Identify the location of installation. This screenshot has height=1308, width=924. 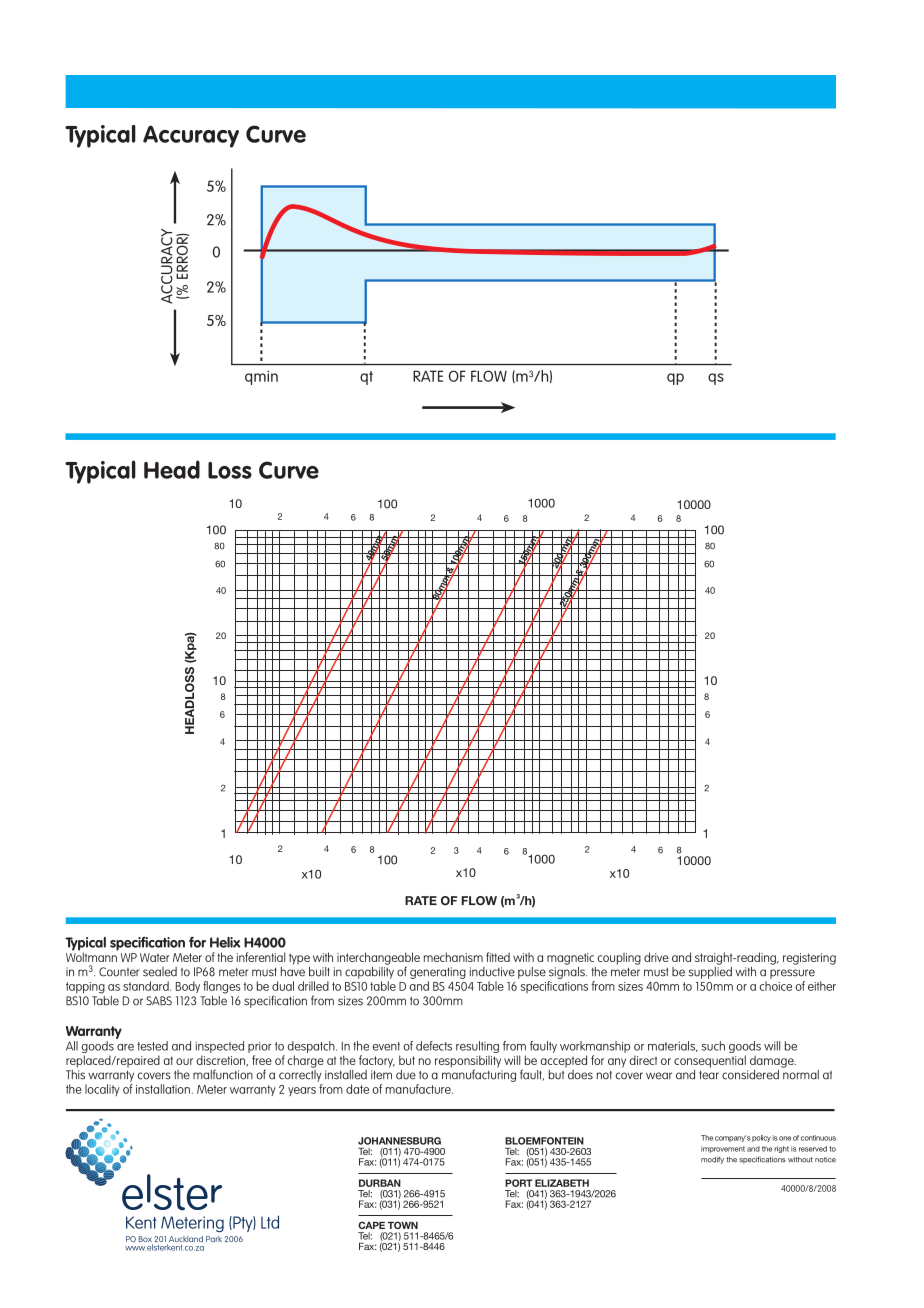
(163, 1089).
